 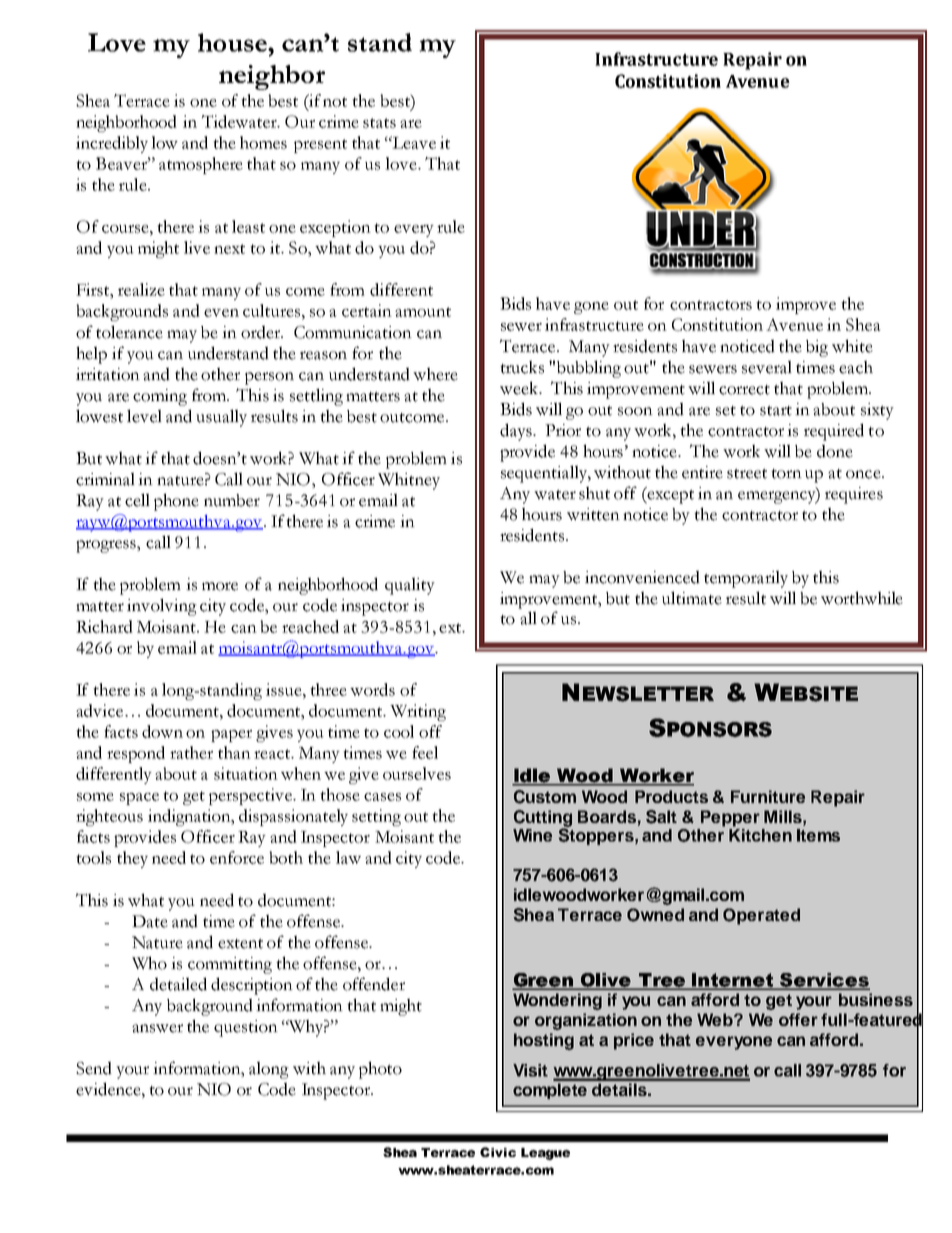 I want to click on big, so click(x=817, y=348).
